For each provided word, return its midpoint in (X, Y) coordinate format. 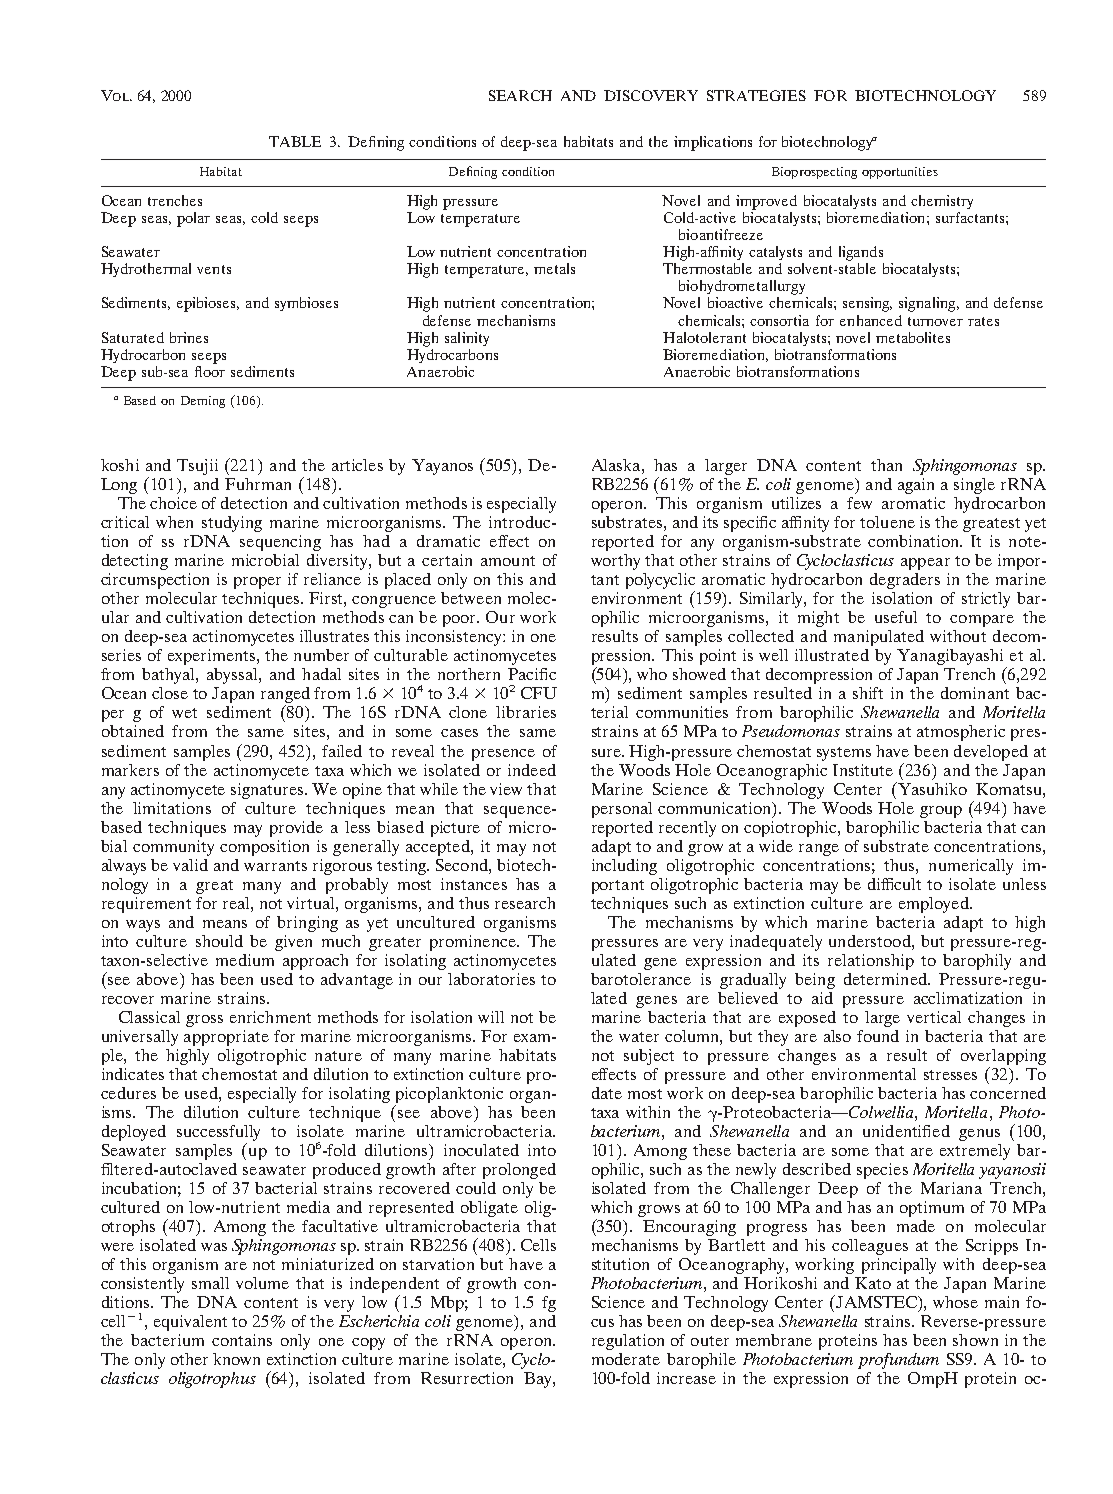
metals (554, 268)
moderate (626, 1359)
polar (193, 219)
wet (184, 713)
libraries (526, 712)
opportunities (900, 173)
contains (242, 1340)
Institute (863, 770)
